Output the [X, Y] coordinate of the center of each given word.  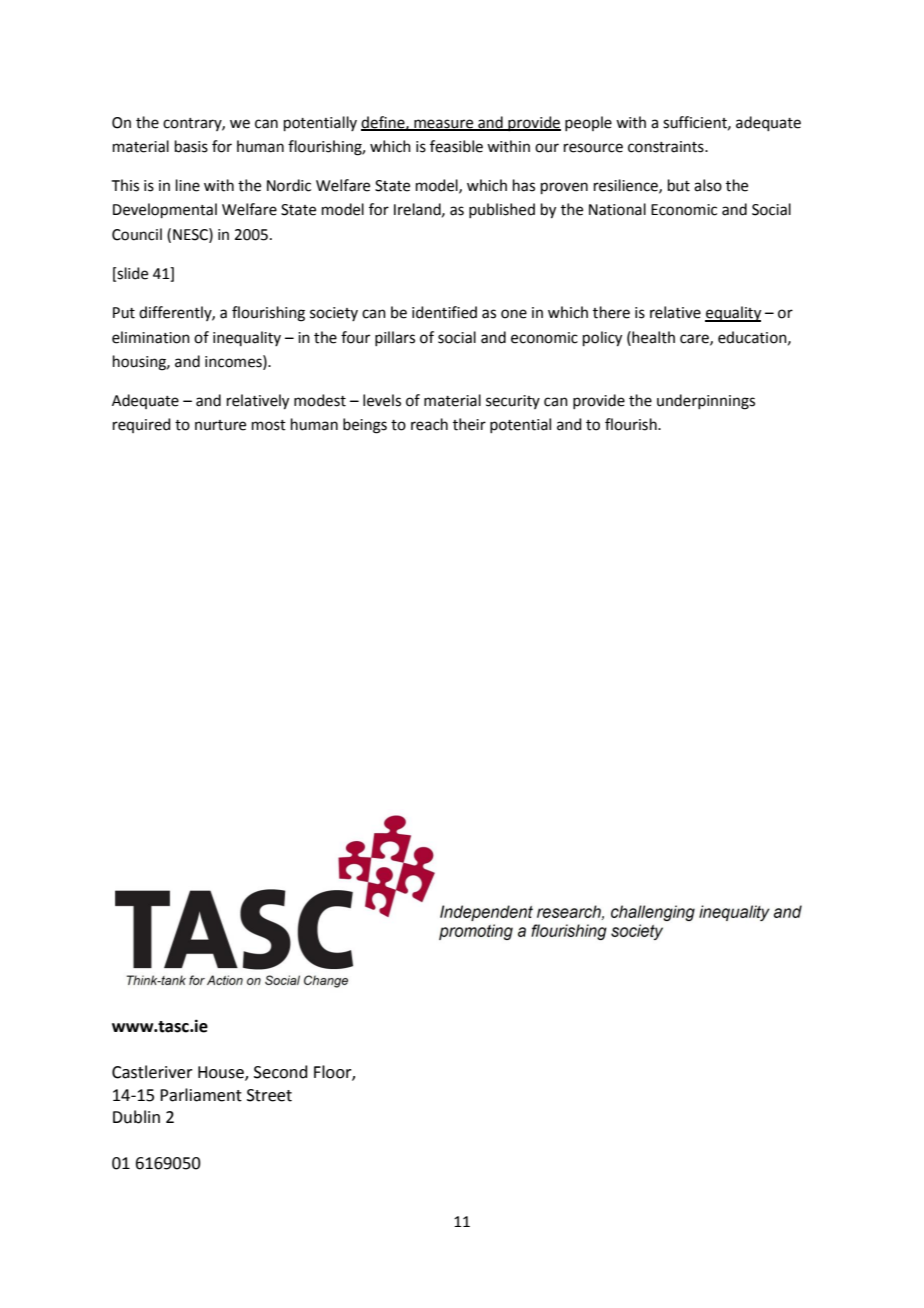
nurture [220, 425]
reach [429, 424]
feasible [456, 146]
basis [191, 146]
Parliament [201, 1095]
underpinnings [706, 402]
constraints [667, 147]
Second [281, 1072]
